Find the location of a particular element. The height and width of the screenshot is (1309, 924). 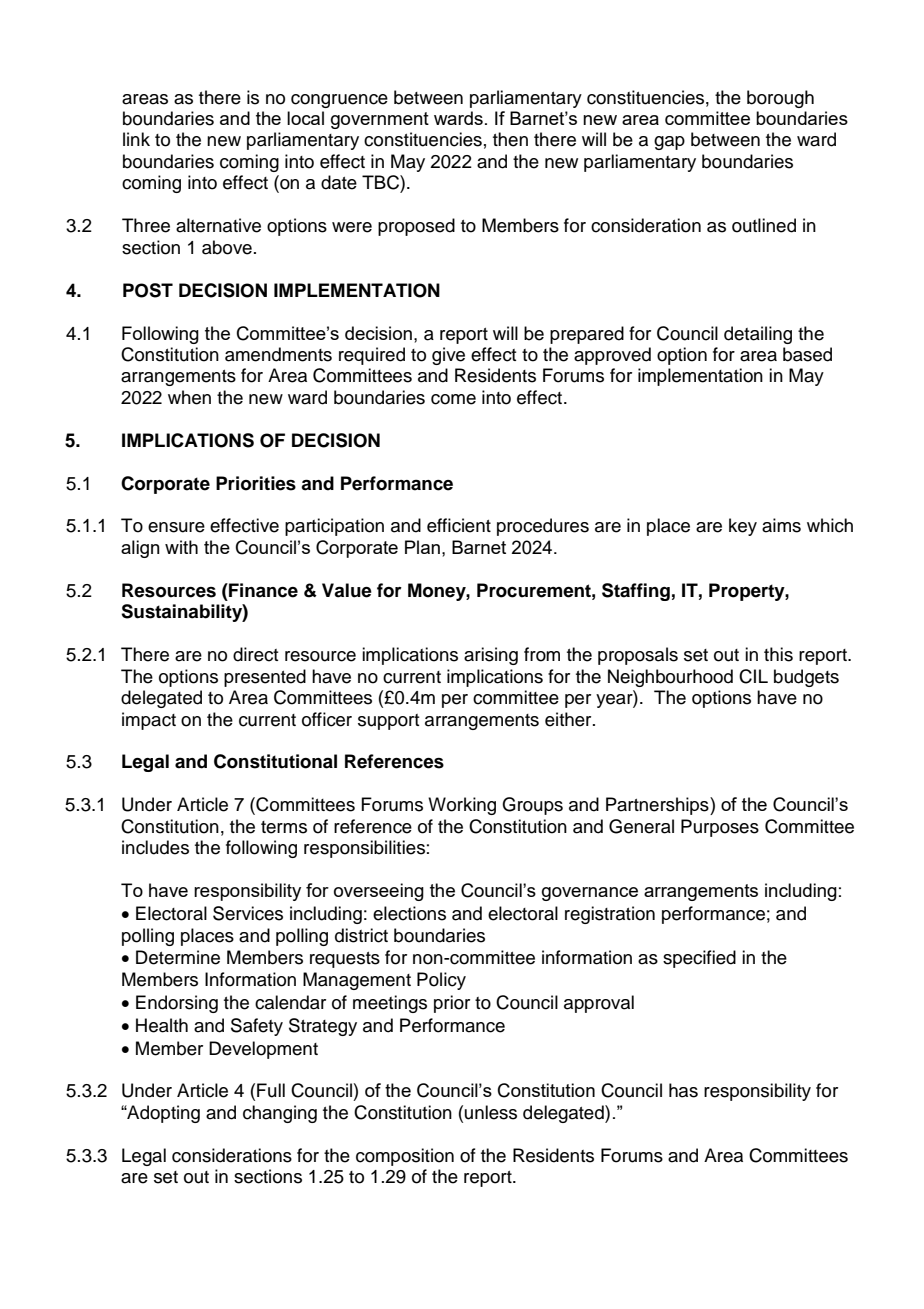

link is located at coordinates (136, 139).
